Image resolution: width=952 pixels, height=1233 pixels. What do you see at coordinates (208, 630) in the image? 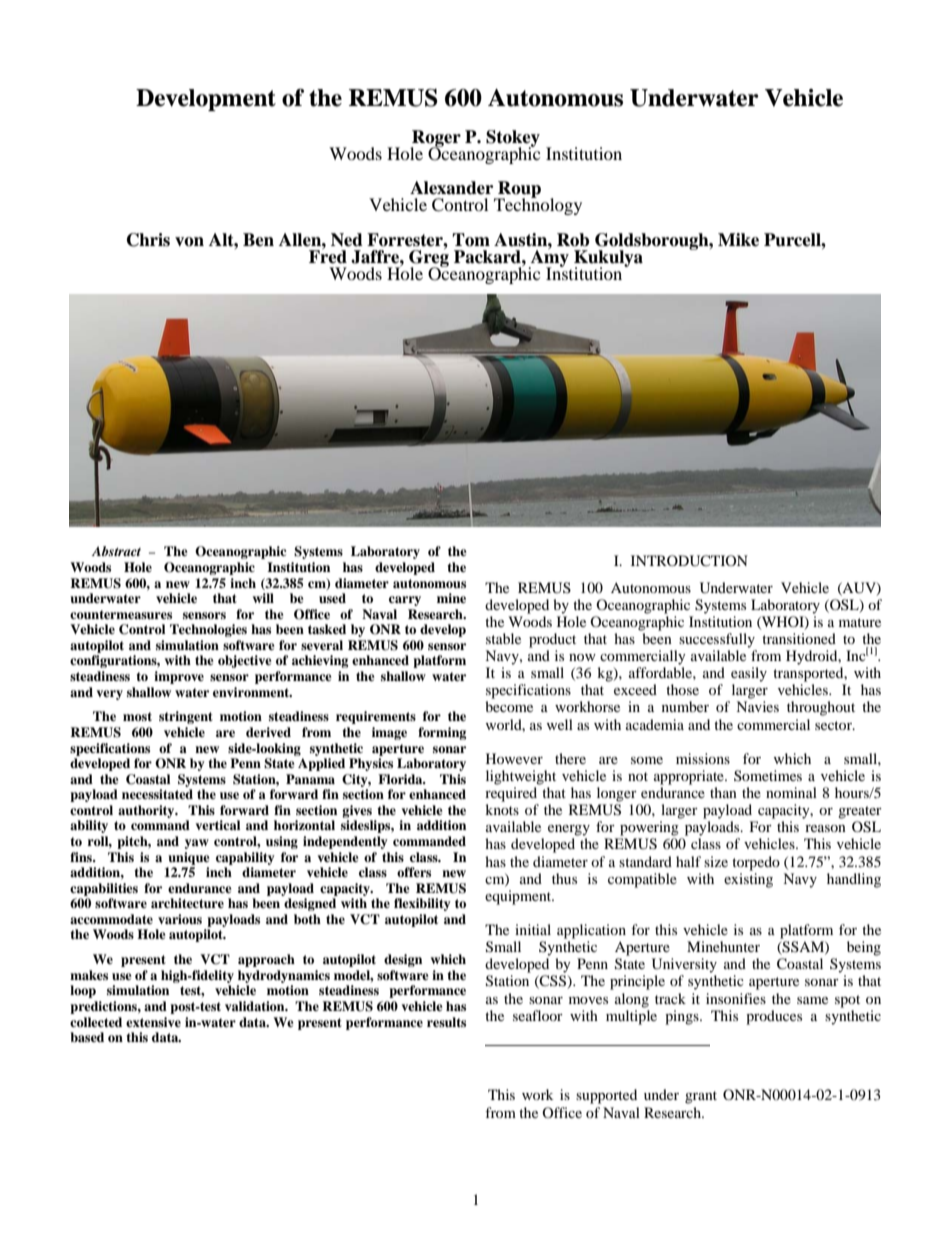
I see `Technologies` at bounding box center [208, 630].
